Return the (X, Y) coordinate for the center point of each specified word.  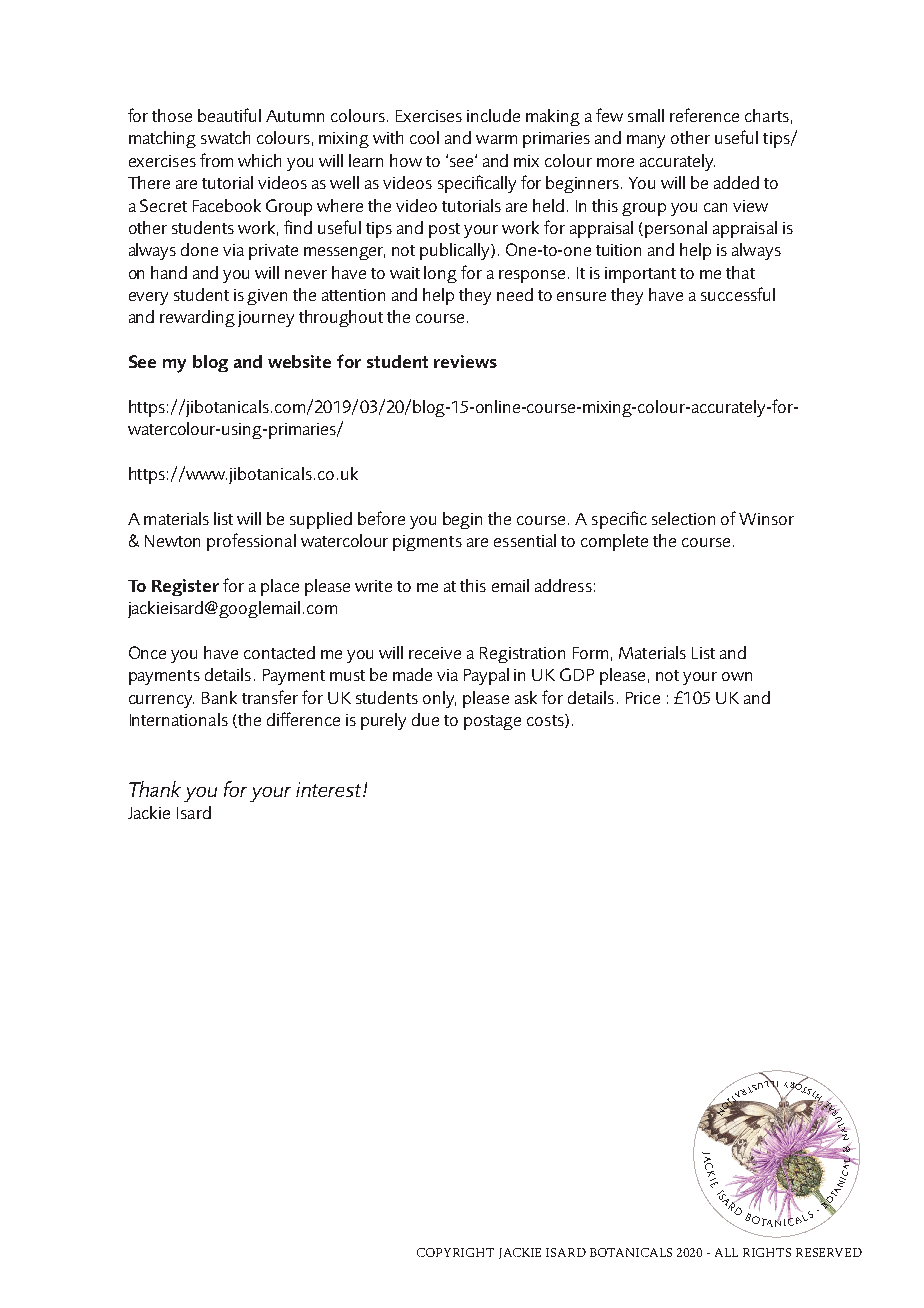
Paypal (486, 676)
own (737, 676)
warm (496, 139)
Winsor (766, 519)
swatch (225, 137)
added (736, 182)
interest (330, 789)
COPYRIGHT (455, 1252)
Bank (219, 697)
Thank (155, 789)
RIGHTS (767, 1252)
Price (643, 698)
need (515, 294)
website (299, 361)
